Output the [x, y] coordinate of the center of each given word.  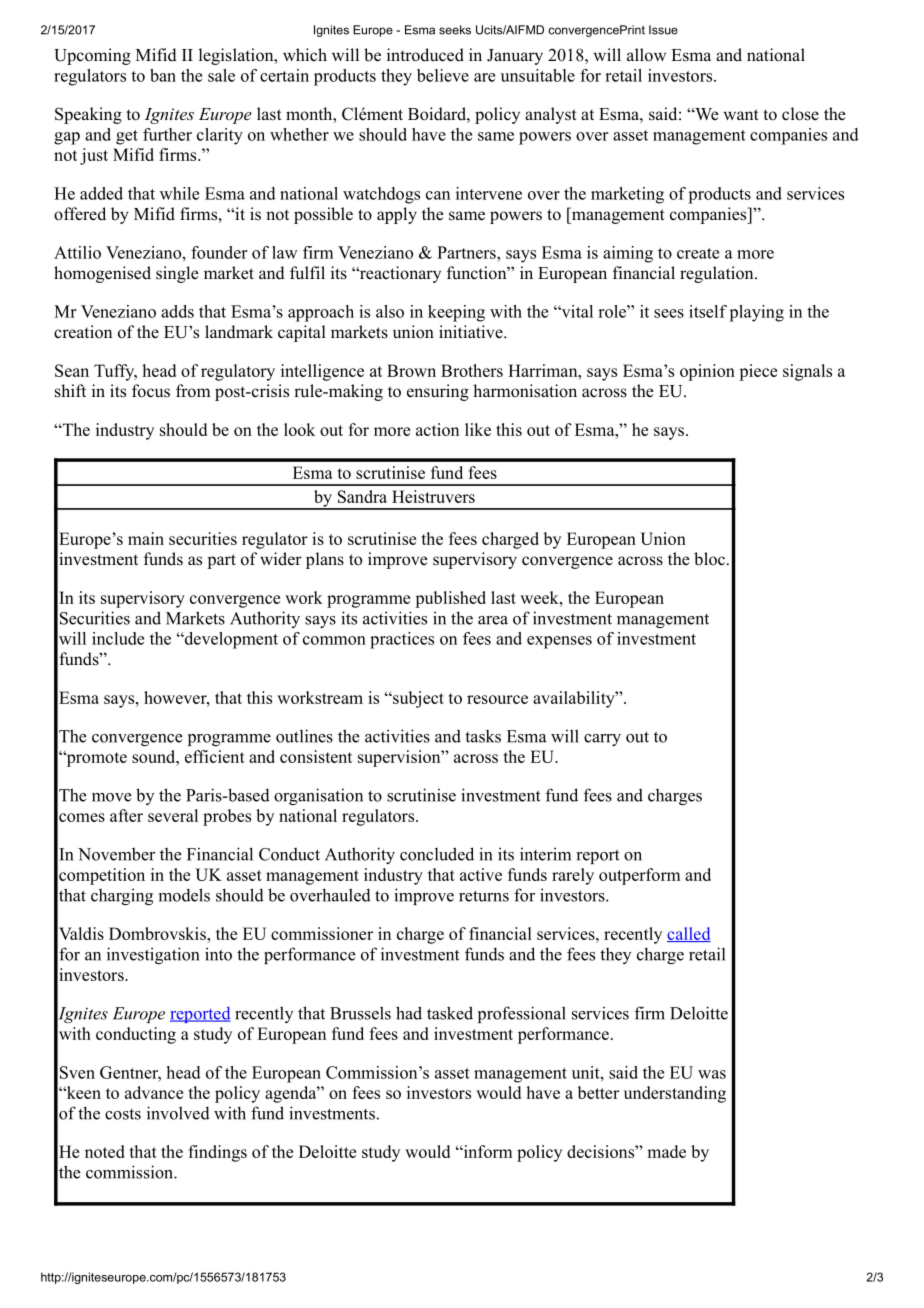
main [146, 538]
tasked [450, 1013]
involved [178, 1113]
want [741, 114]
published [450, 599]
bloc [709, 559]
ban [163, 75]
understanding [675, 1094]
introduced [425, 55]
